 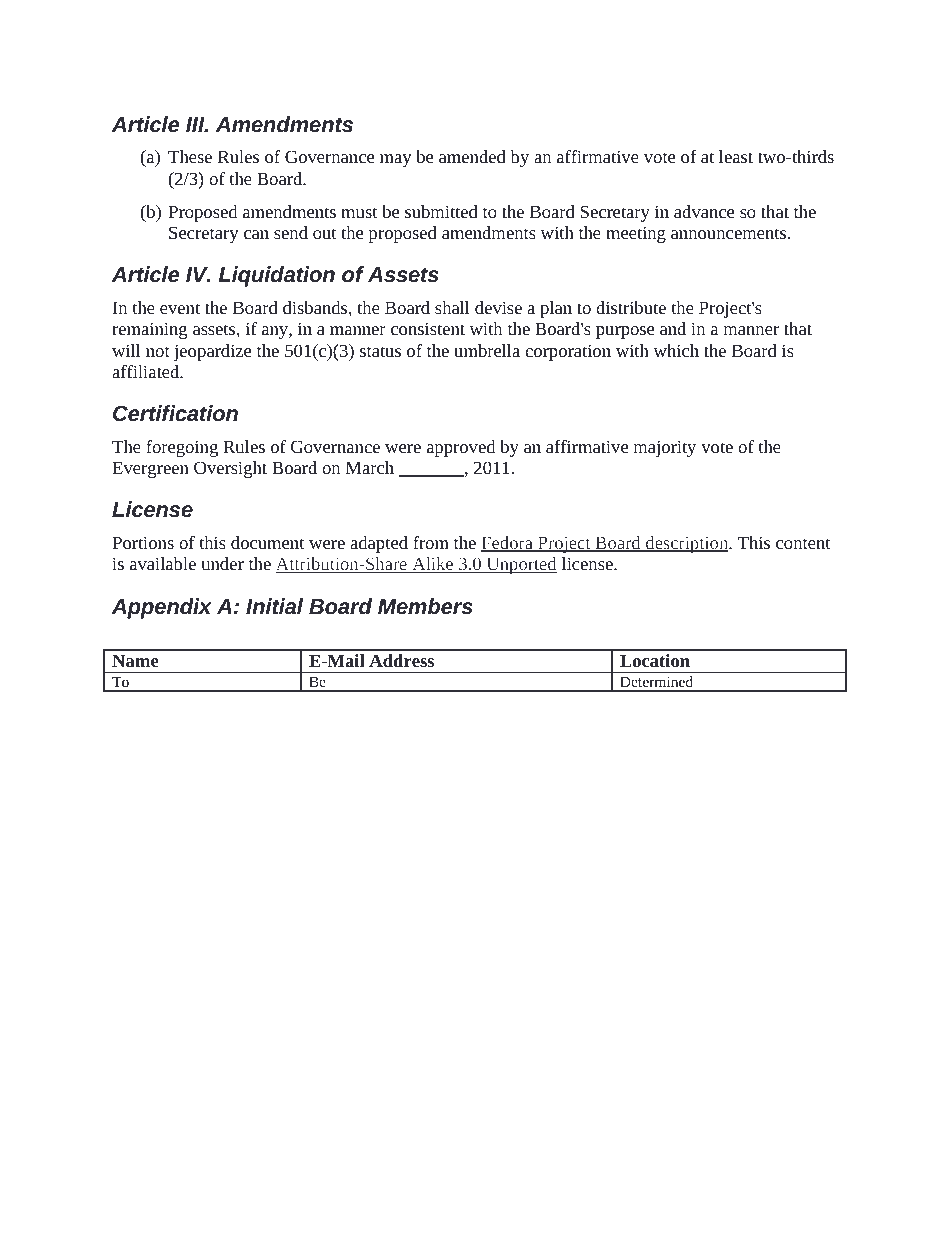 What do you see at coordinates (472, 156) in the document?
I see `amended` at bounding box center [472, 156].
